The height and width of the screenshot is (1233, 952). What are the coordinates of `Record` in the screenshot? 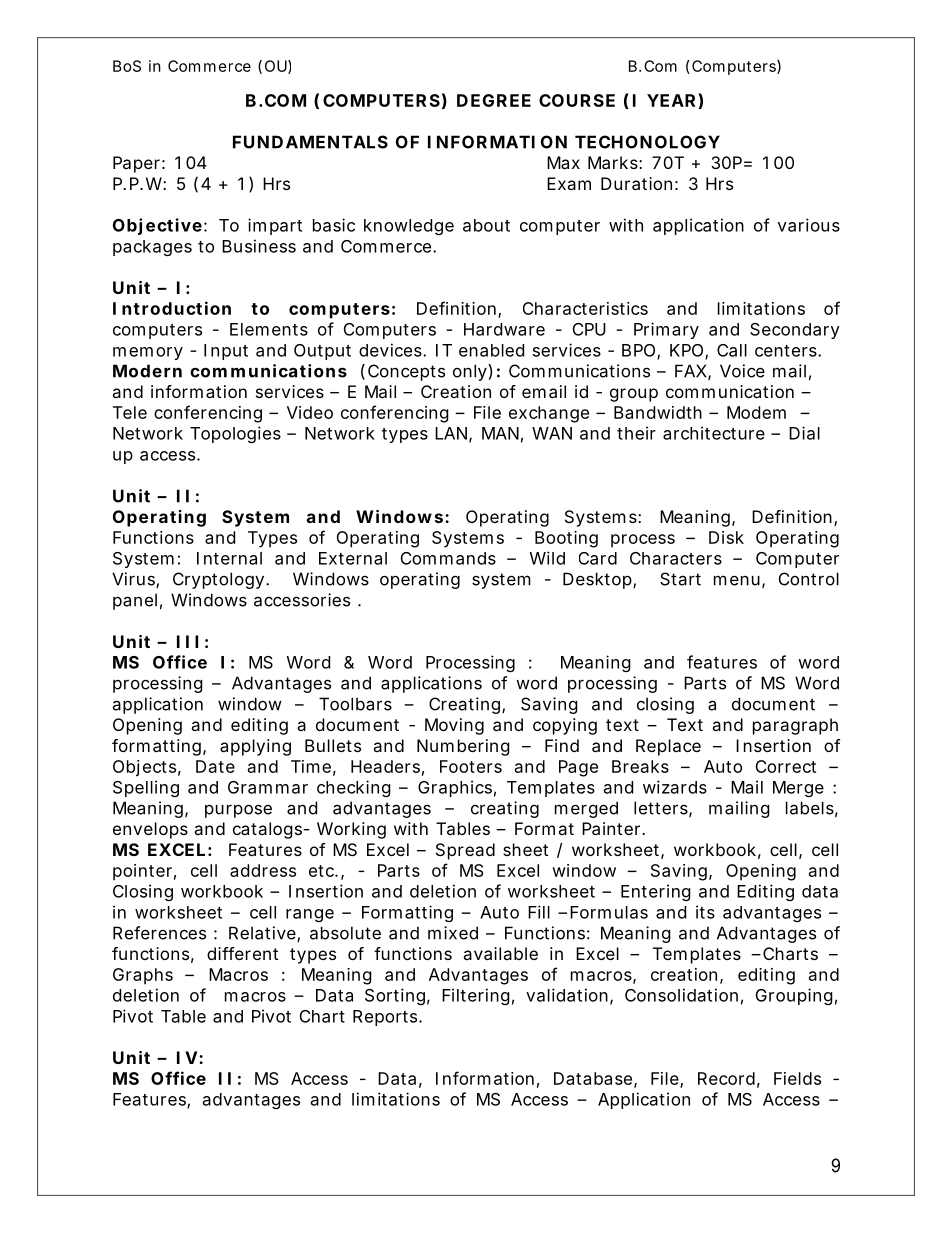 It's located at (726, 1078).
